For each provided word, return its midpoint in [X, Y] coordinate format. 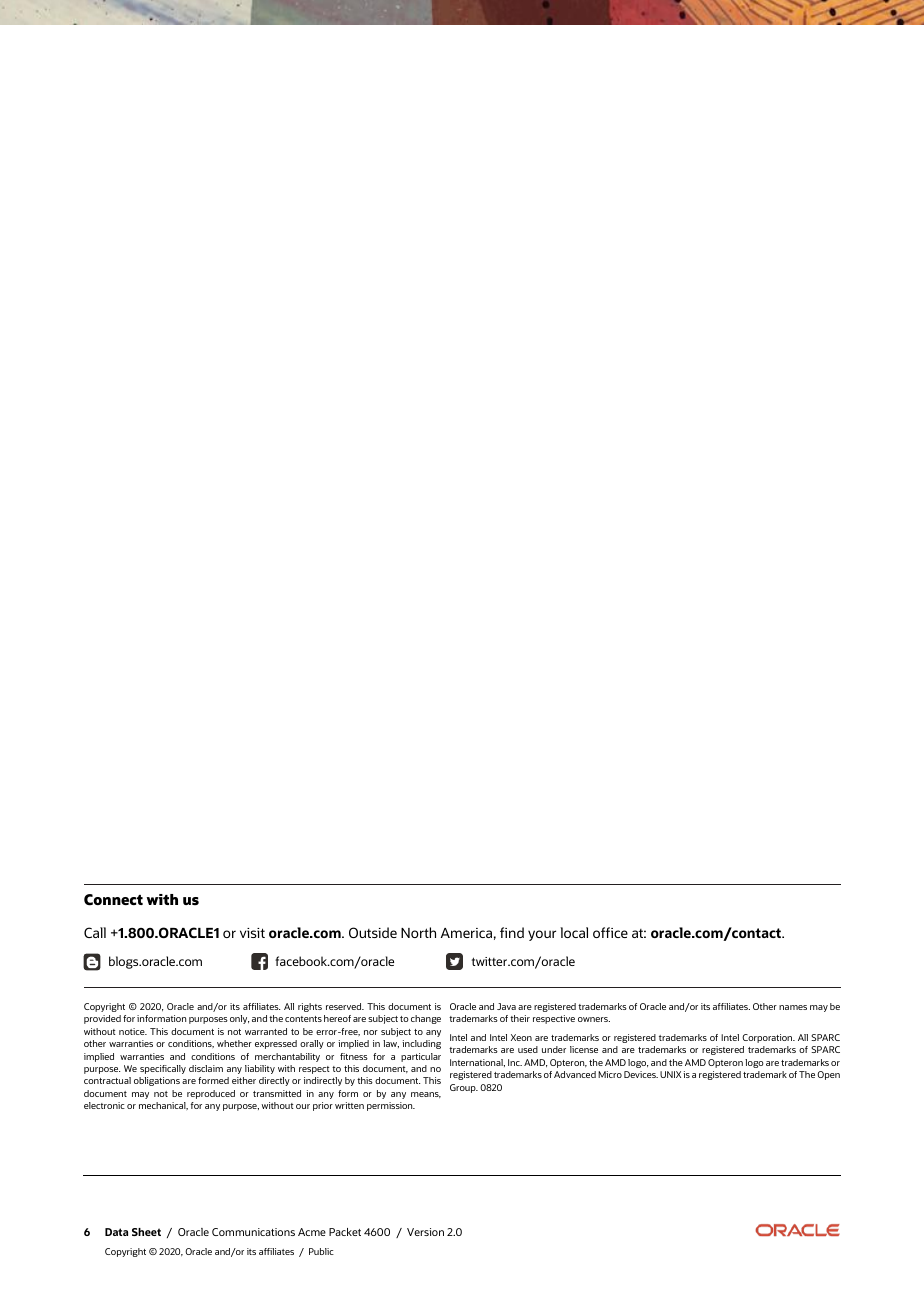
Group [464, 1088]
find [512, 932]
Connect [113, 900]
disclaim [206, 1068]
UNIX [670, 1074]
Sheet [146, 1232]
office [610, 932]
